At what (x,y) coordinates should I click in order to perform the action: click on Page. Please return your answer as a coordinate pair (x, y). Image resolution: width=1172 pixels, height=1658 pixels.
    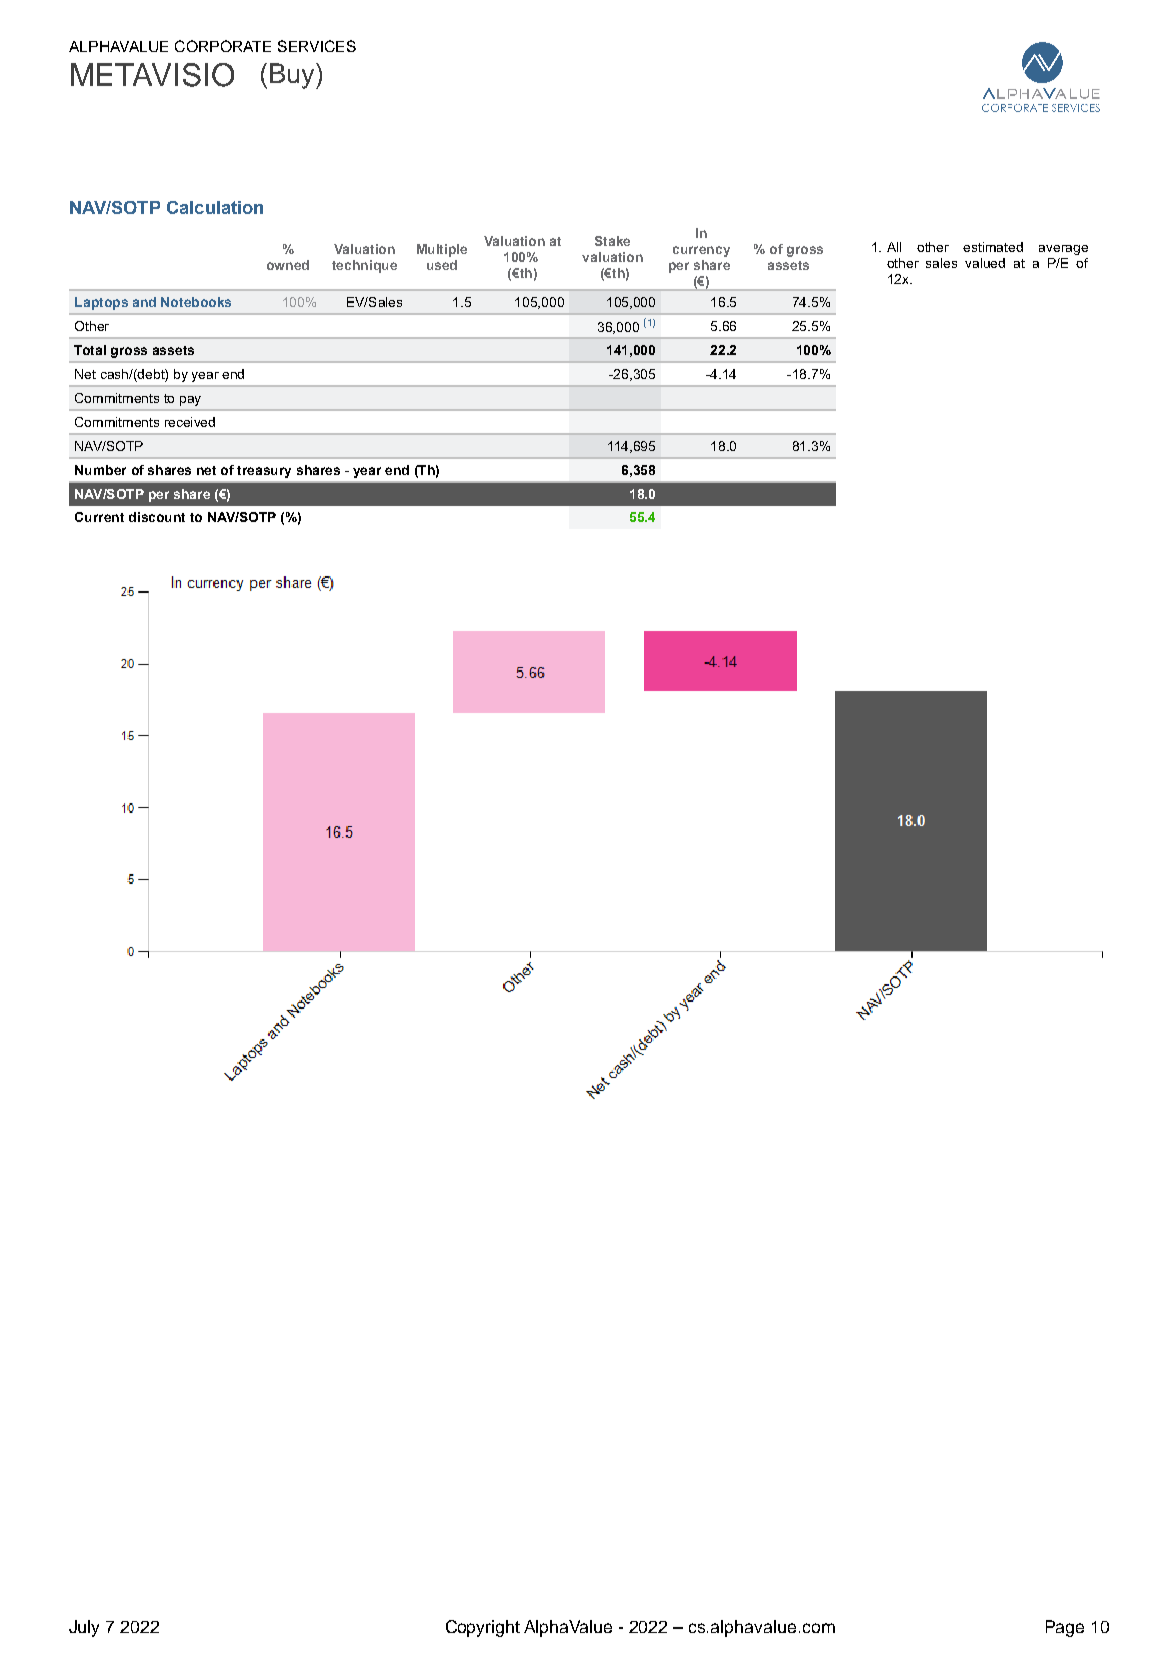
    Looking at the image, I should click on (1065, 1628).
